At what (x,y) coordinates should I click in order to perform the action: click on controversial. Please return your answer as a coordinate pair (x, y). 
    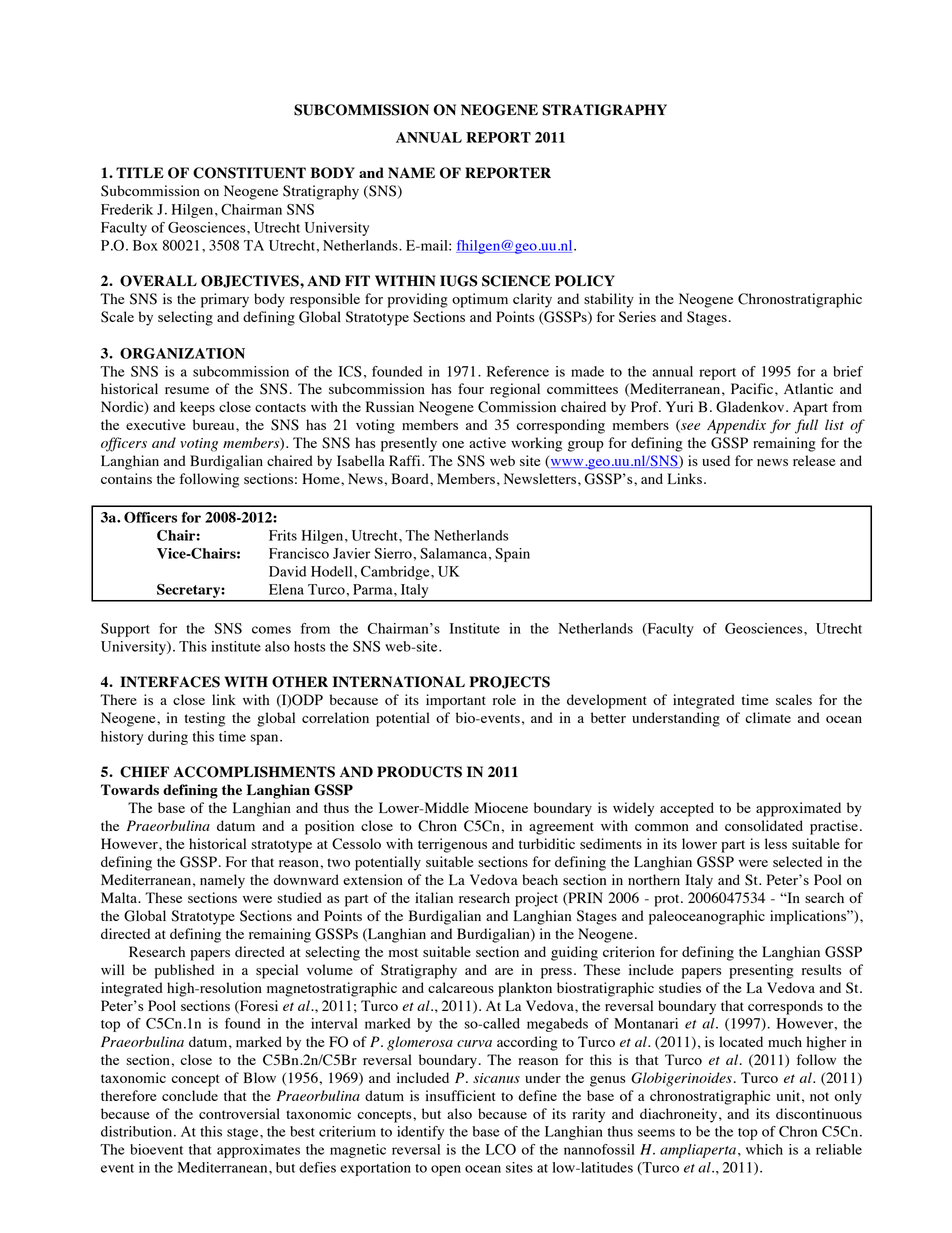
    Looking at the image, I should click on (239, 1113).
